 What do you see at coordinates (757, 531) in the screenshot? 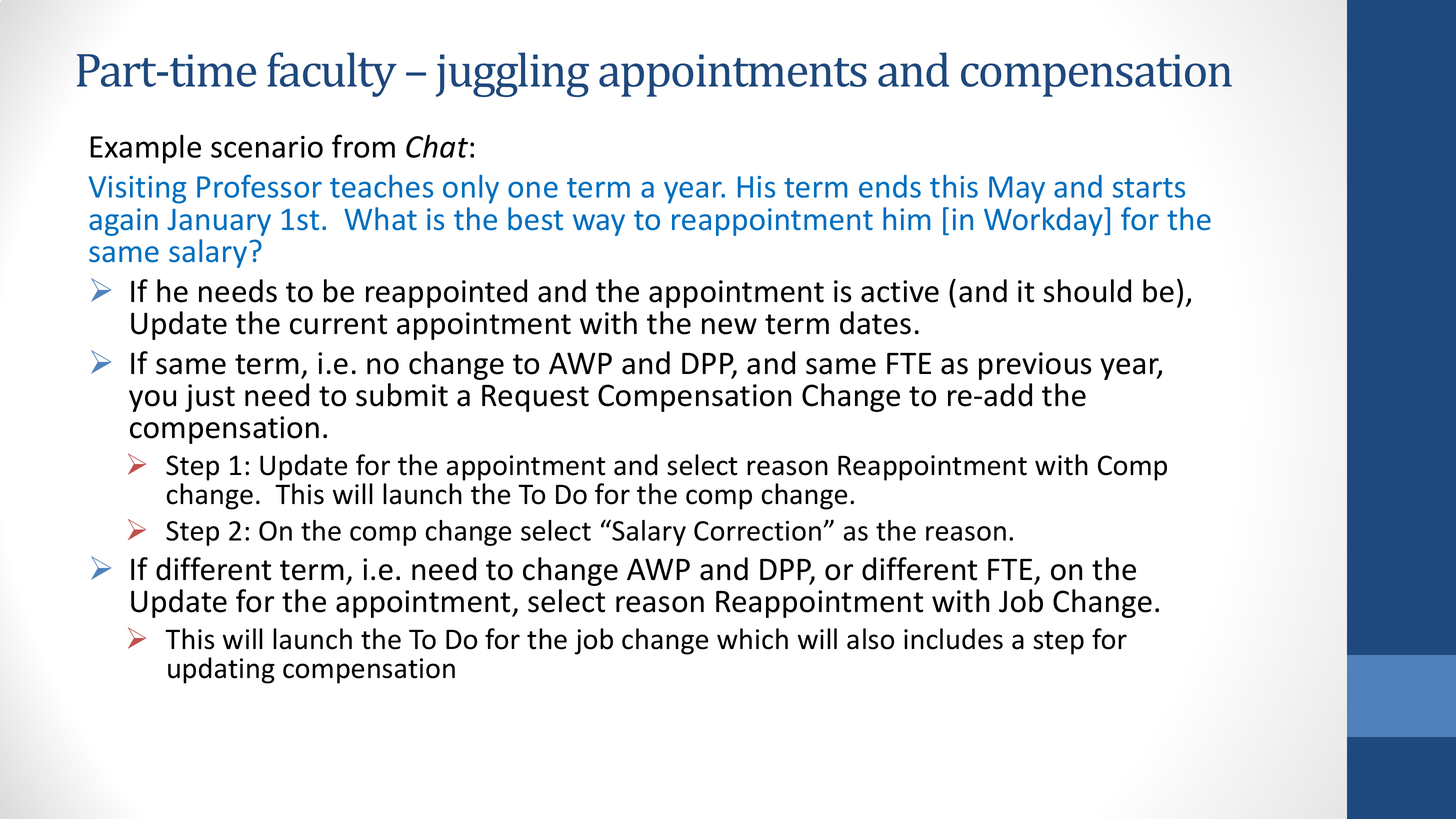
I see `Correction` at bounding box center [757, 531].
